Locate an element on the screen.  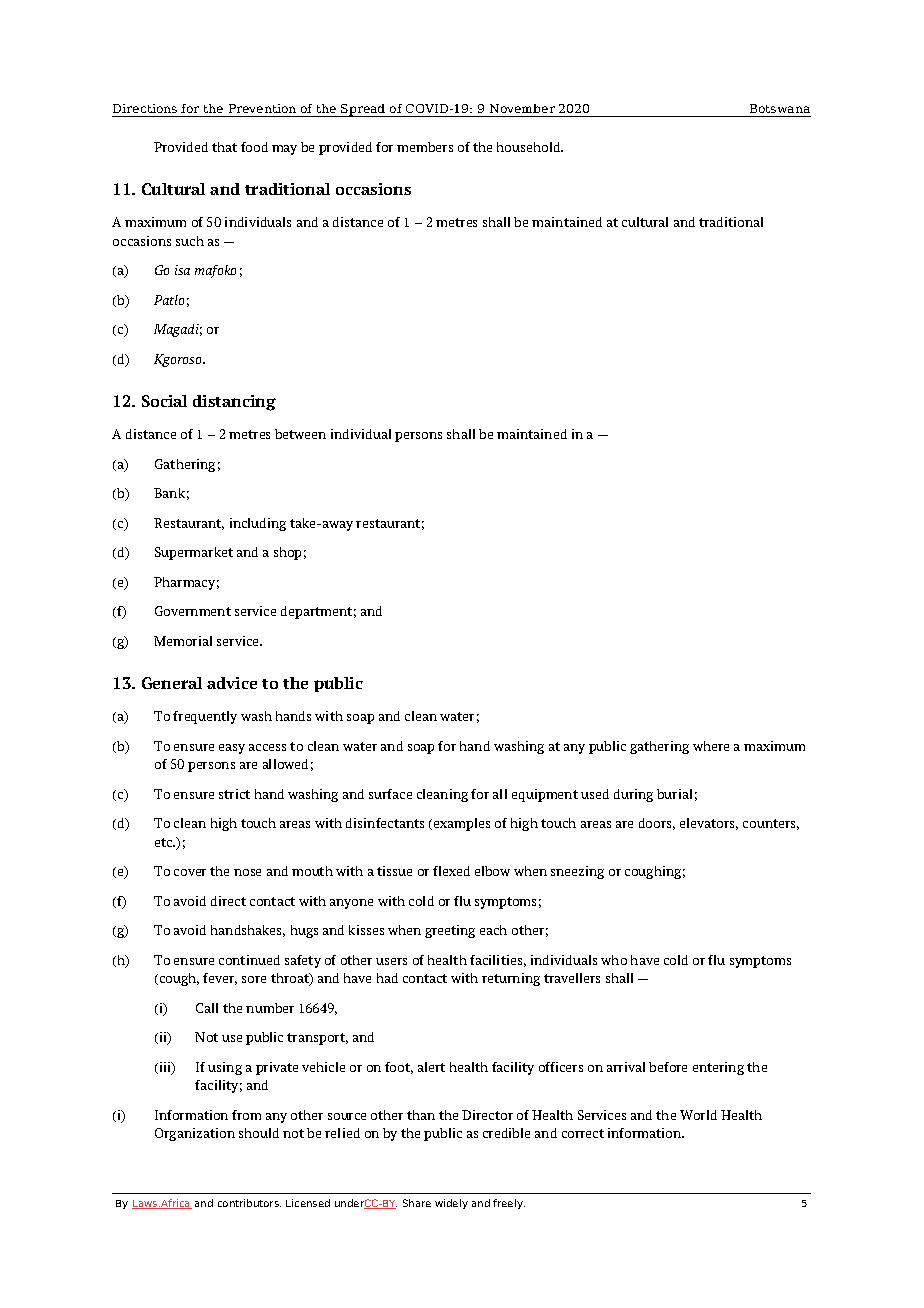
contributors is located at coordinates (249, 1203).
